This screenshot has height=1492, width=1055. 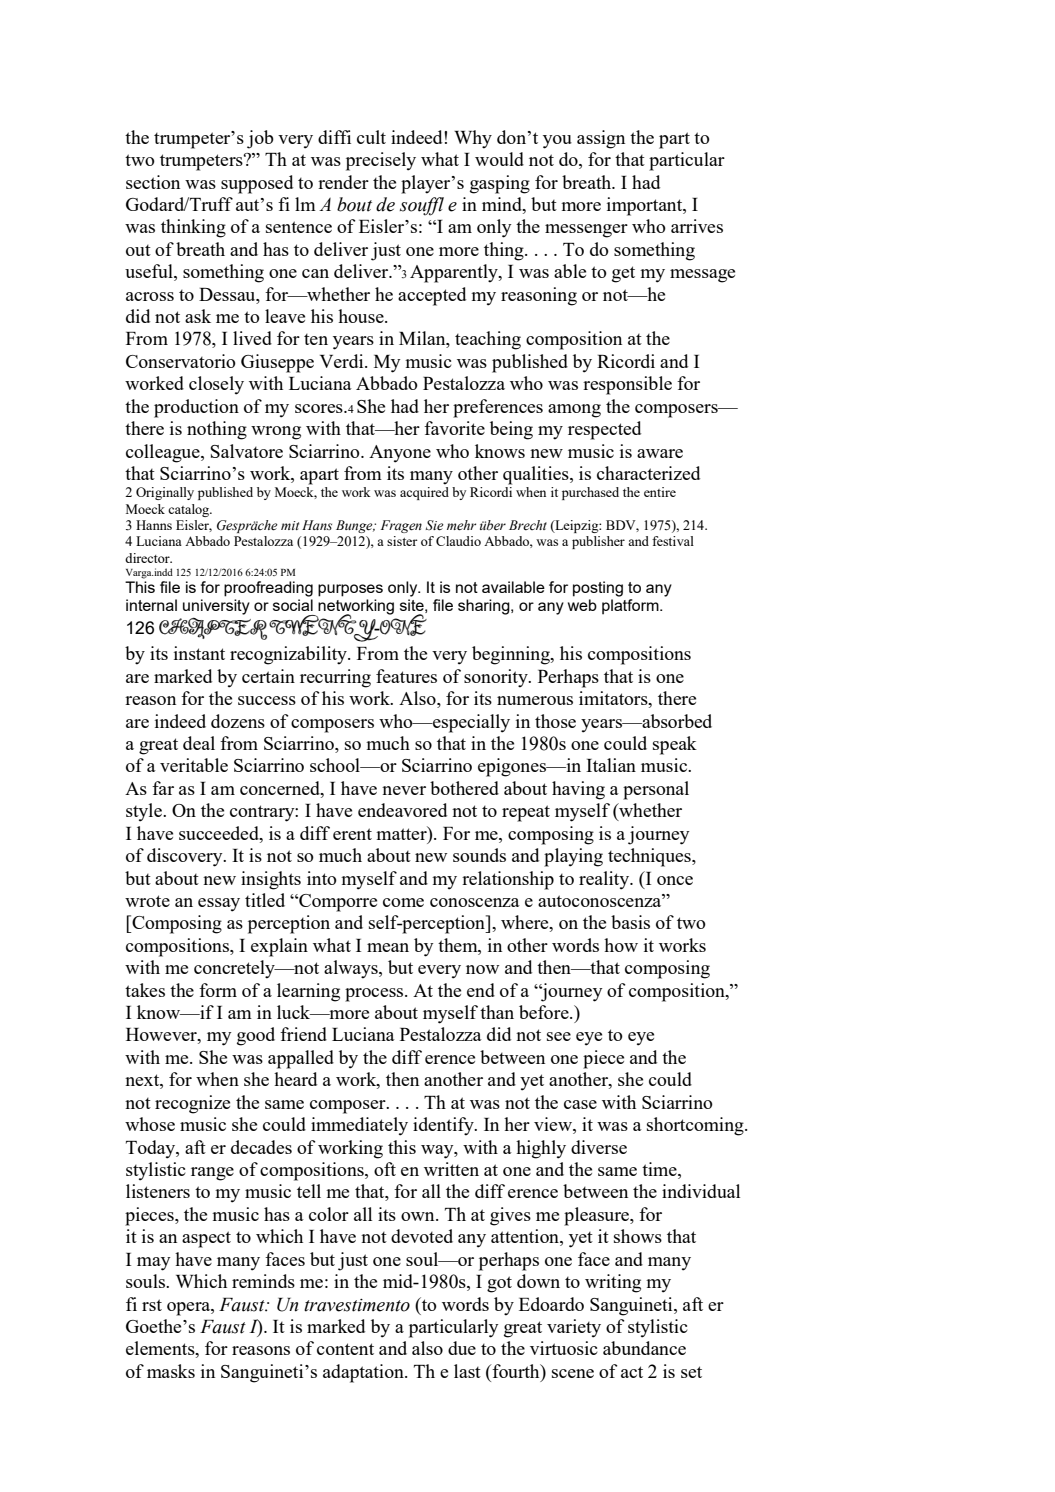 What do you see at coordinates (381, 161) in the screenshot?
I see `precisely` at bounding box center [381, 161].
